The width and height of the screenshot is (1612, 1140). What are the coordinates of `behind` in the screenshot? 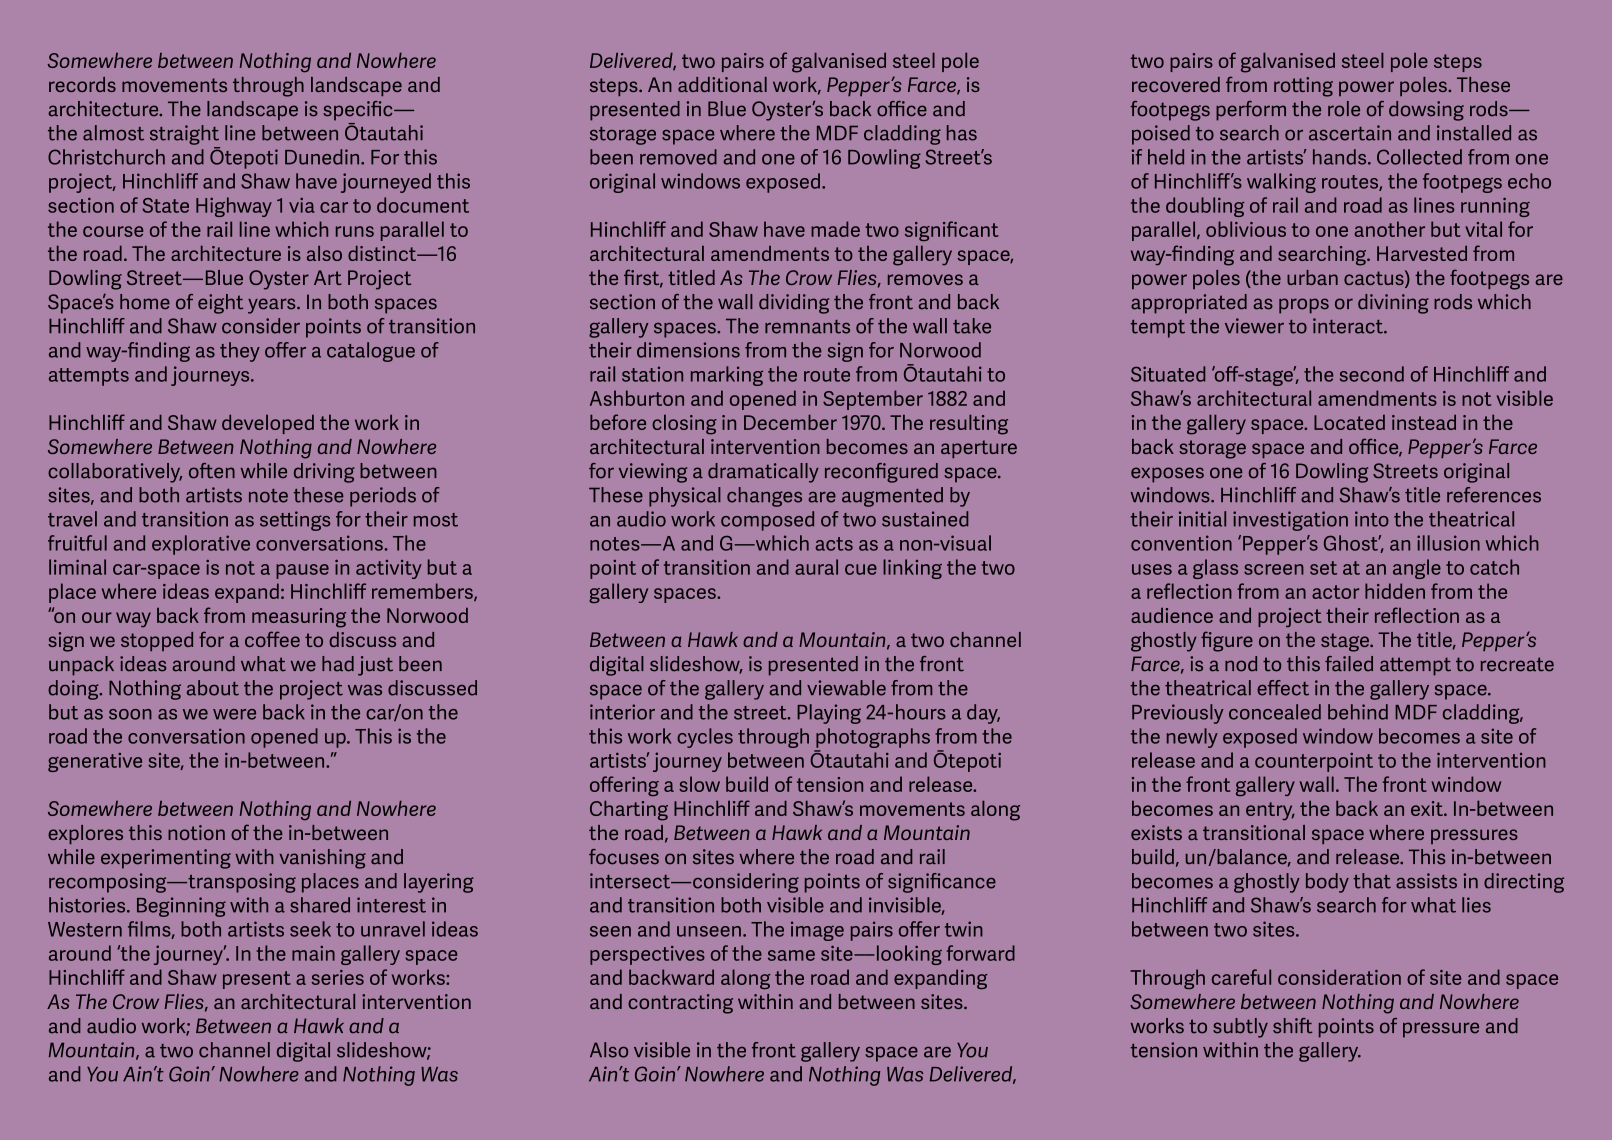 It's located at (1358, 712).
